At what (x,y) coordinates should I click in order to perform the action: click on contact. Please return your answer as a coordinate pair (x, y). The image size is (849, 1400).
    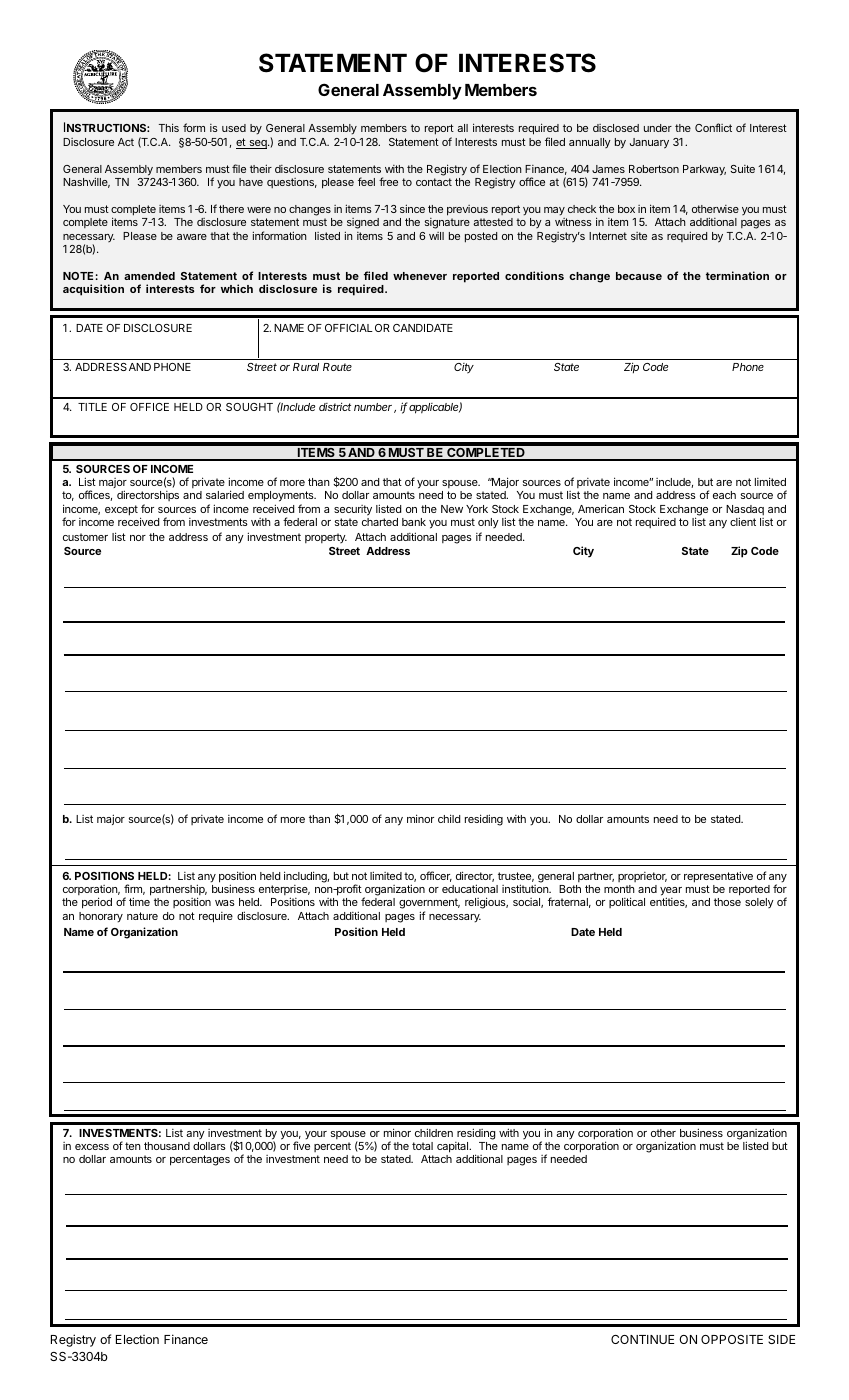
    Looking at the image, I should click on (434, 182).
